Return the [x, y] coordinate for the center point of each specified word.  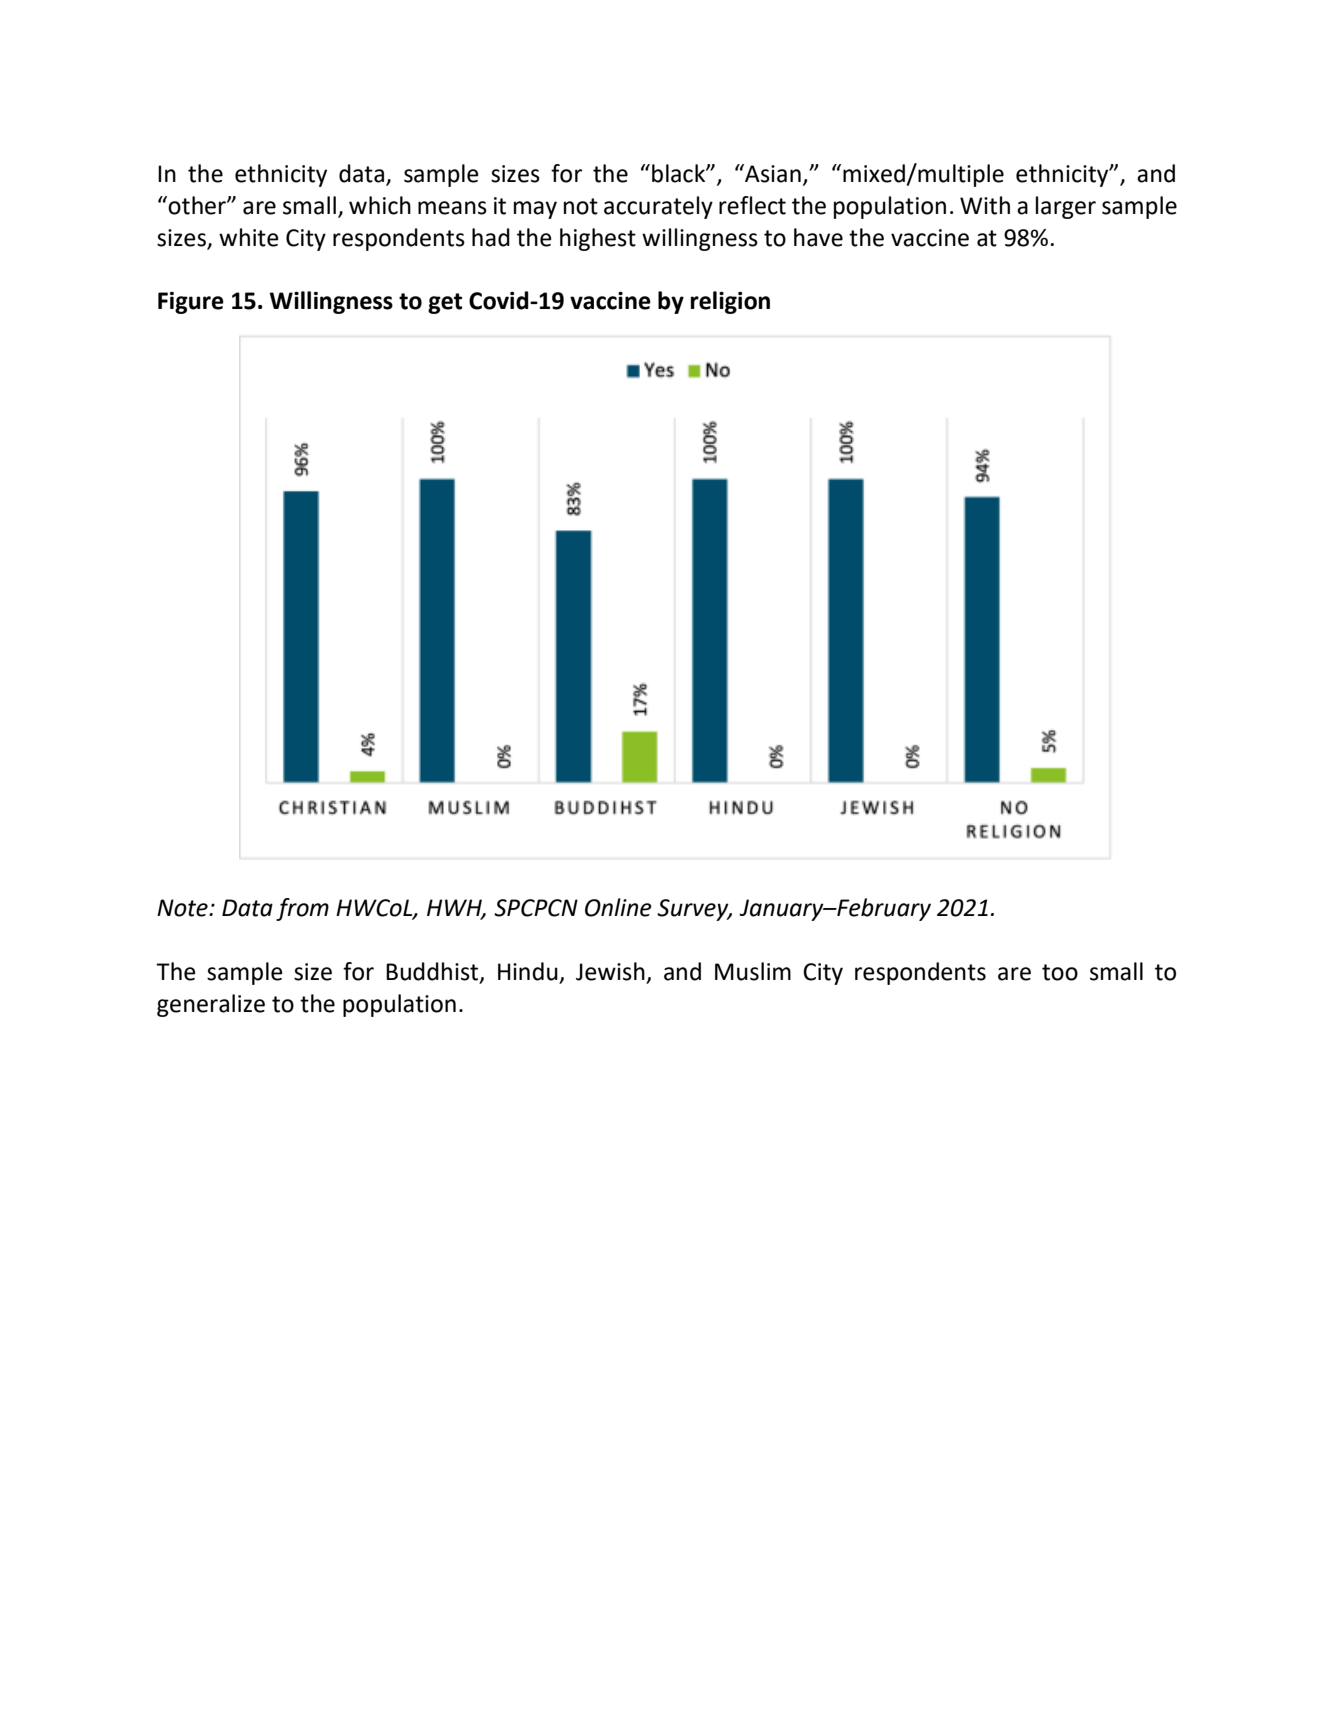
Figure [191, 303]
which [380, 205]
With [985, 205]
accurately [658, 207]
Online [618, 907]
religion [730, 302]
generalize [211, 1005]
